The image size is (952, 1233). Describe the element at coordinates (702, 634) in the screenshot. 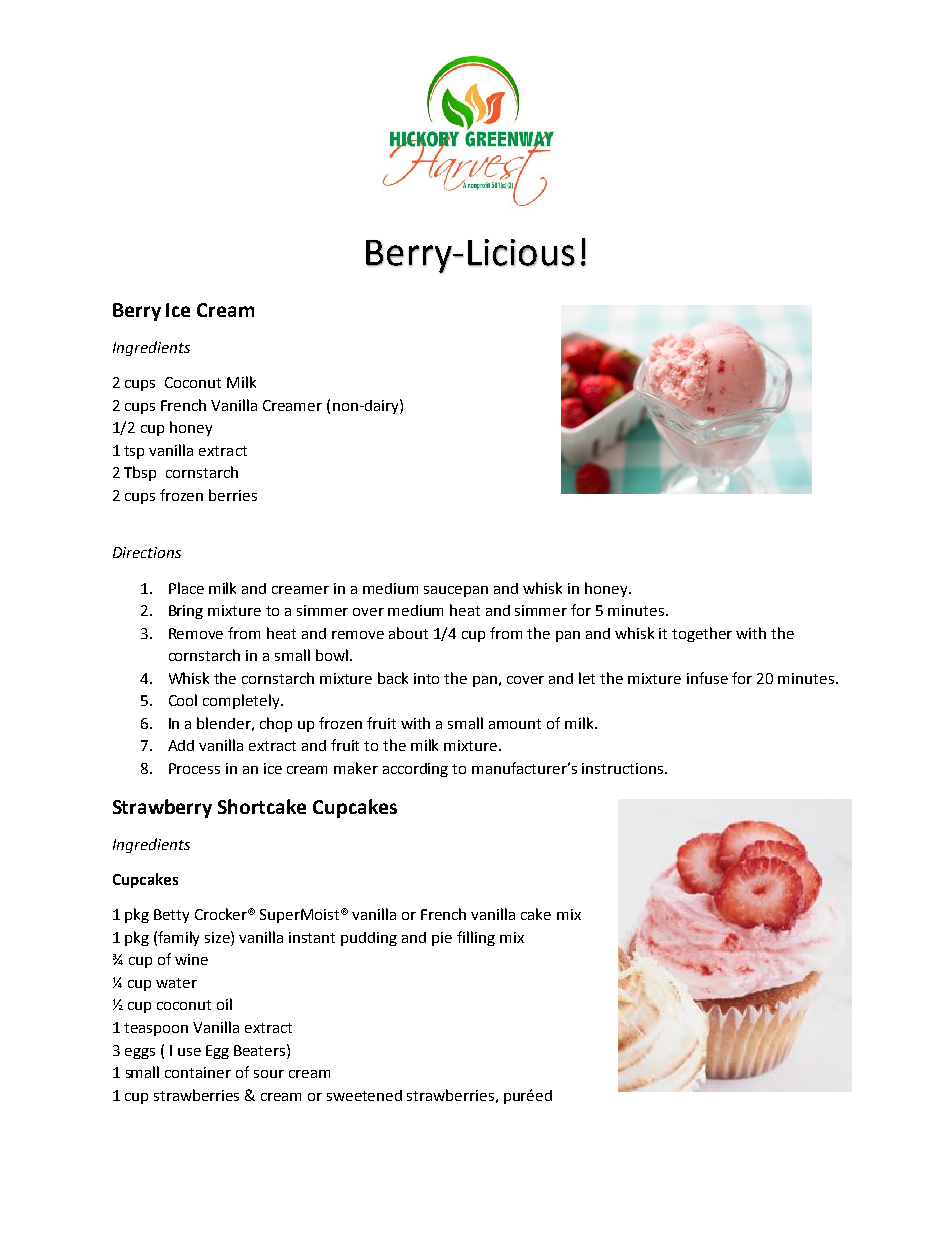

I see `together` at that location.
